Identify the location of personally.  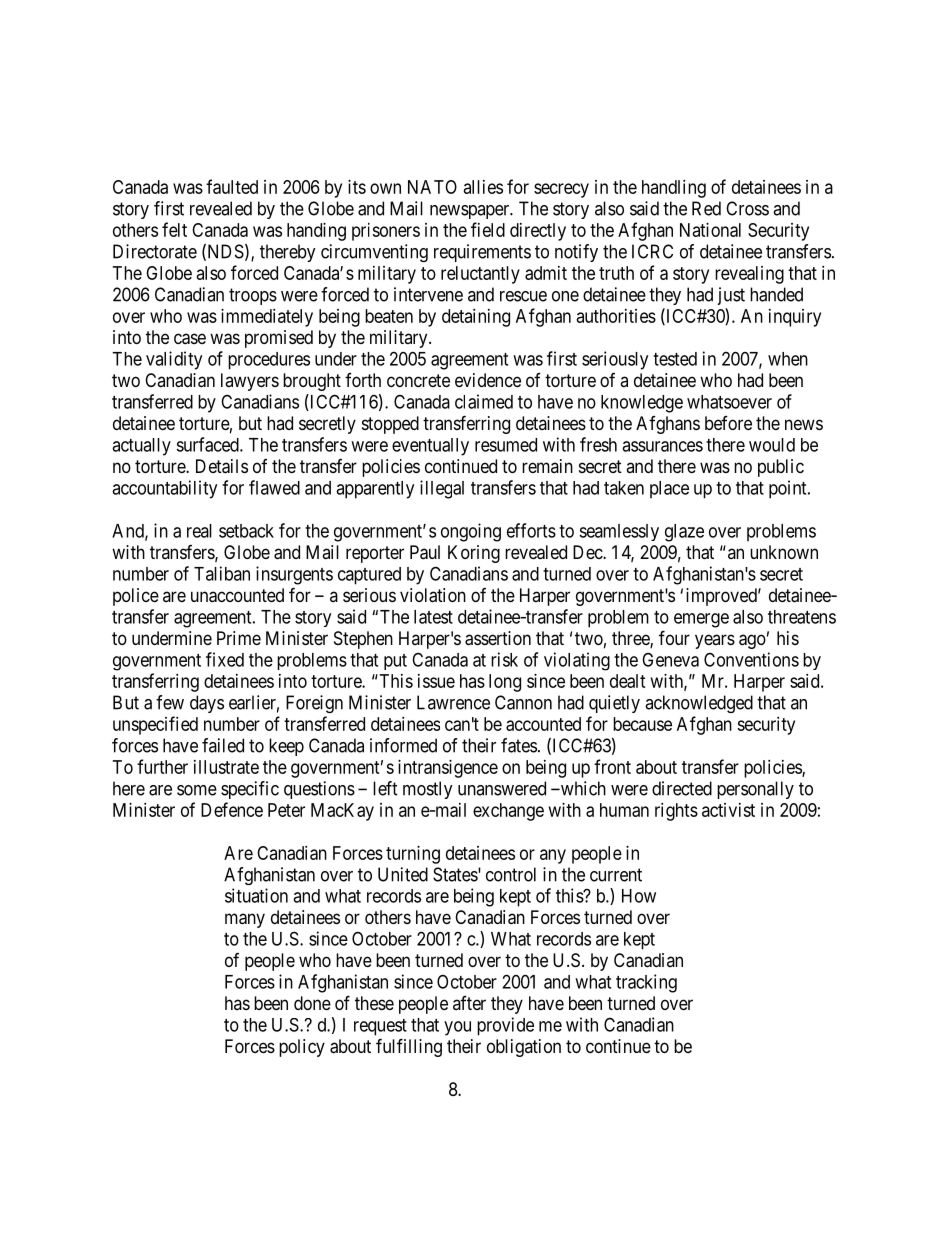
(755, 790).
